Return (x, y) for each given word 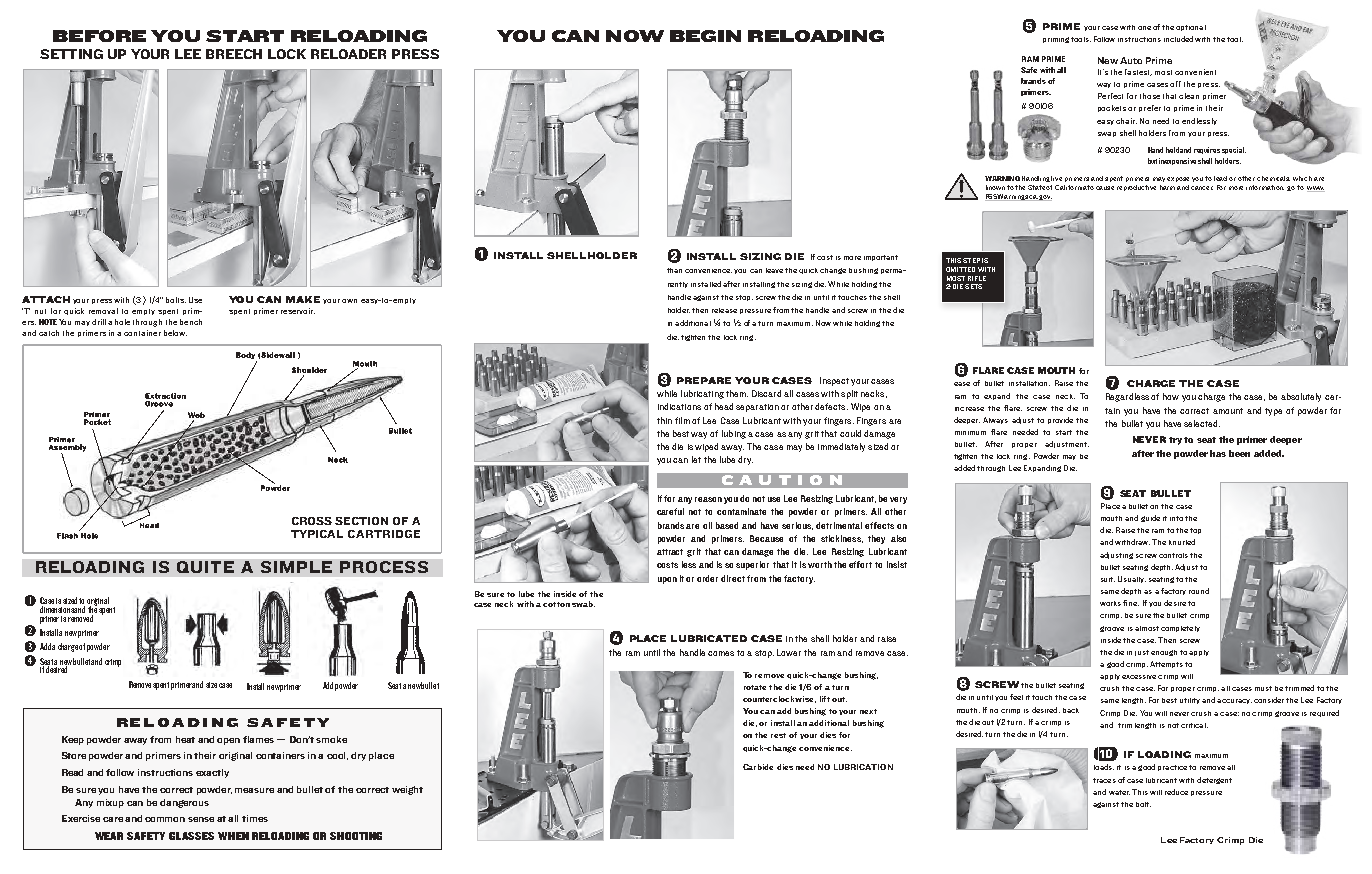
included (1178, 39)
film (682, 420)
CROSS (312, 521)
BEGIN (705, 36)
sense (201, 819)
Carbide (758, 767)
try (1177, 441)
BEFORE (99, 36)
